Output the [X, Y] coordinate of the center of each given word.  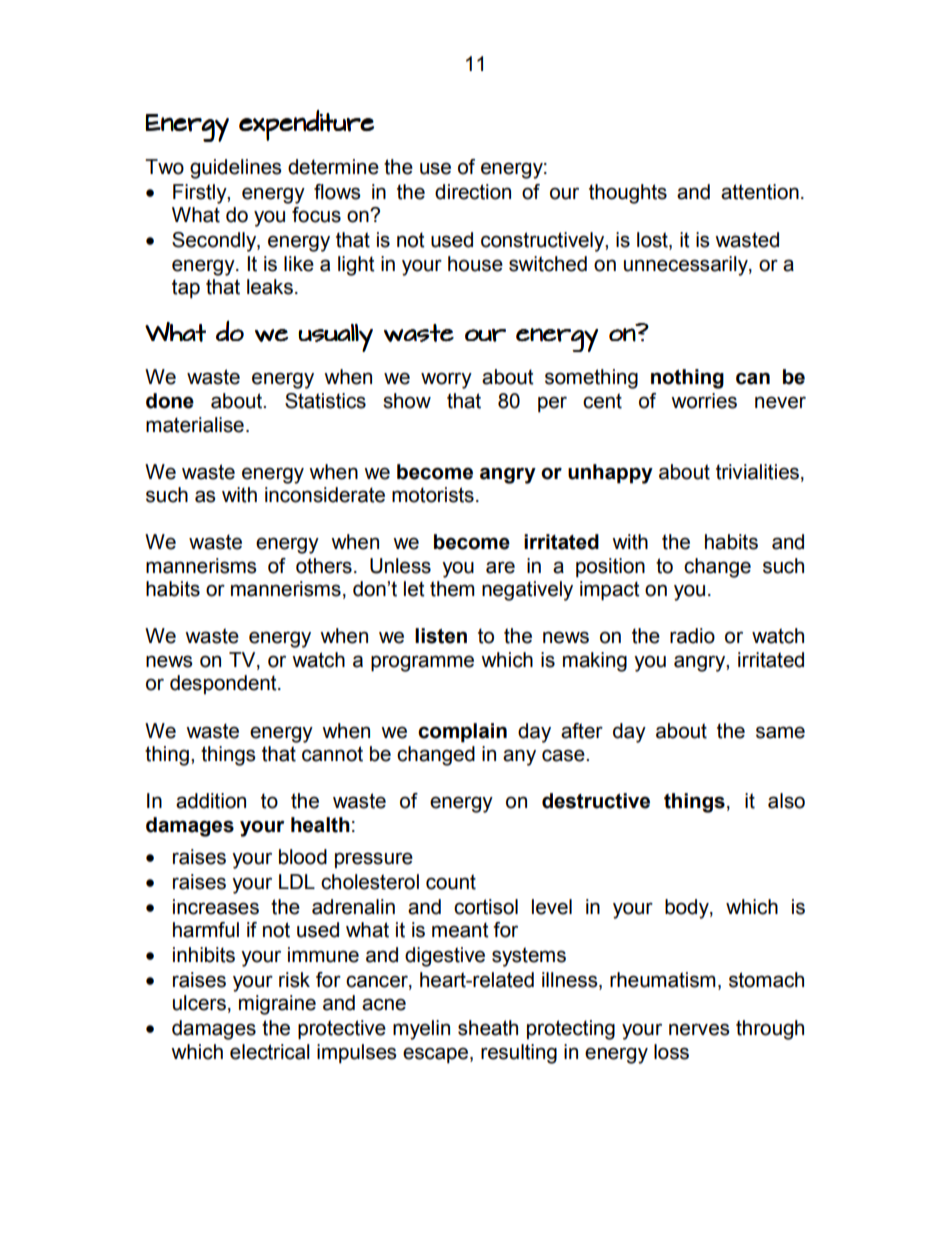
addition [211, 801]
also [786, 801]
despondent [224, 684]
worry [446, 380]
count [451, 882]
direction [473, 192]
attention [760, 192]
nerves [699, 1029]
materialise [195, 425]
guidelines [236, 169]
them [452, 589]
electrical [270, 1052]
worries [704, 401]
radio [692, 636]
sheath [488, 1028]
